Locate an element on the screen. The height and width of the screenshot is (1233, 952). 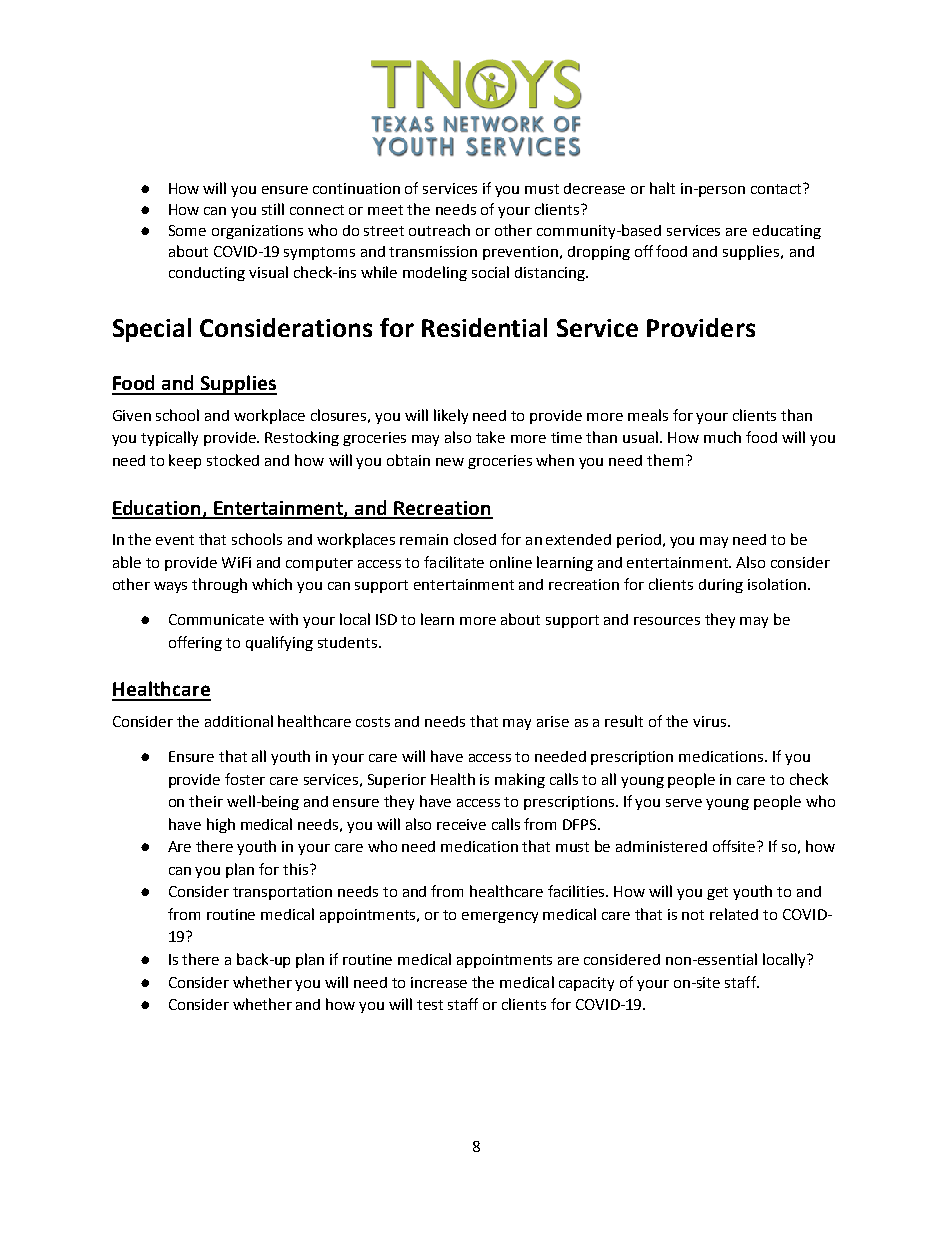
not is located at coordinates (693, 915).
